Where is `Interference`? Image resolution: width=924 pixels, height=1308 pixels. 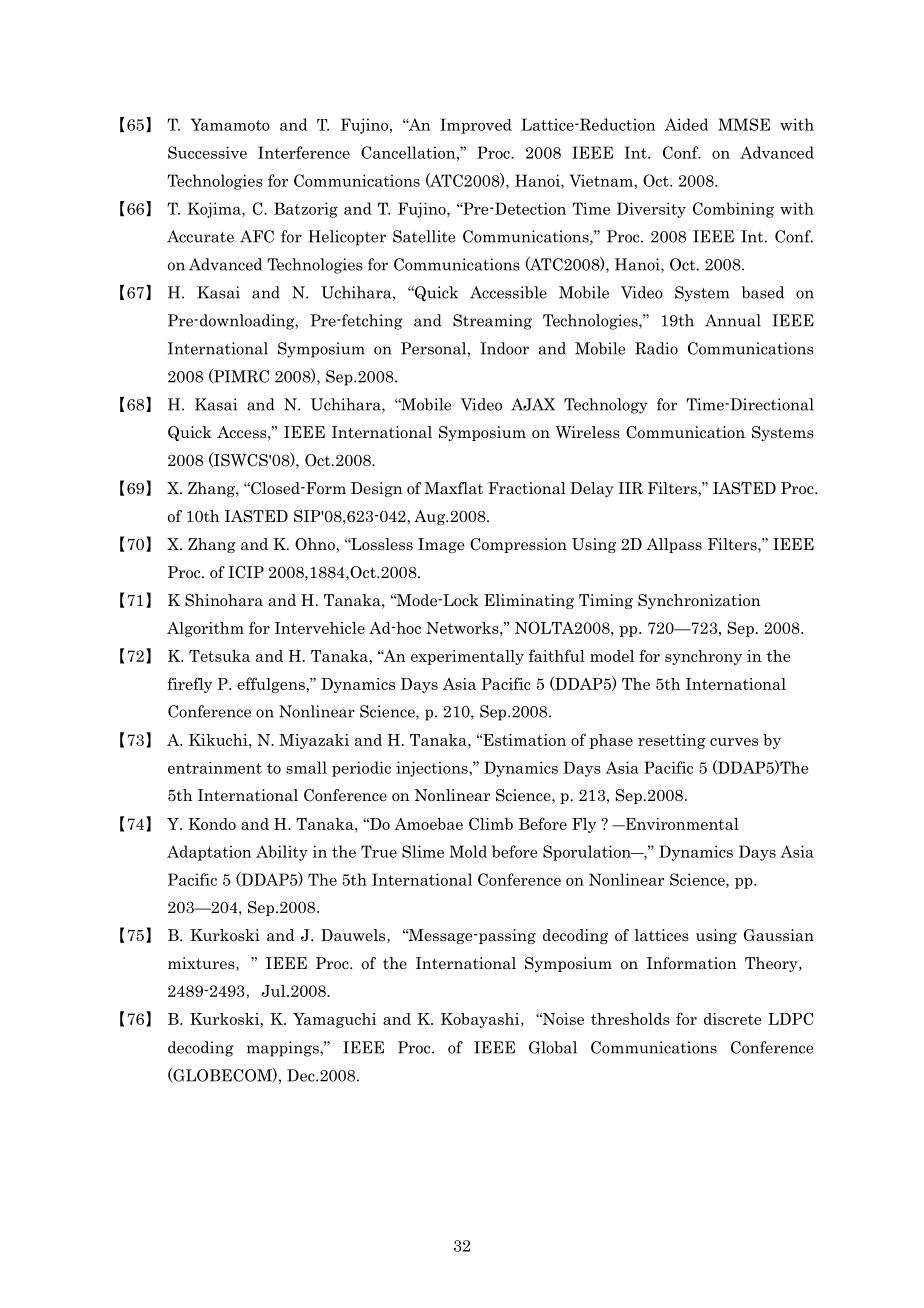 Interference is located at coordinates (304, 152).
